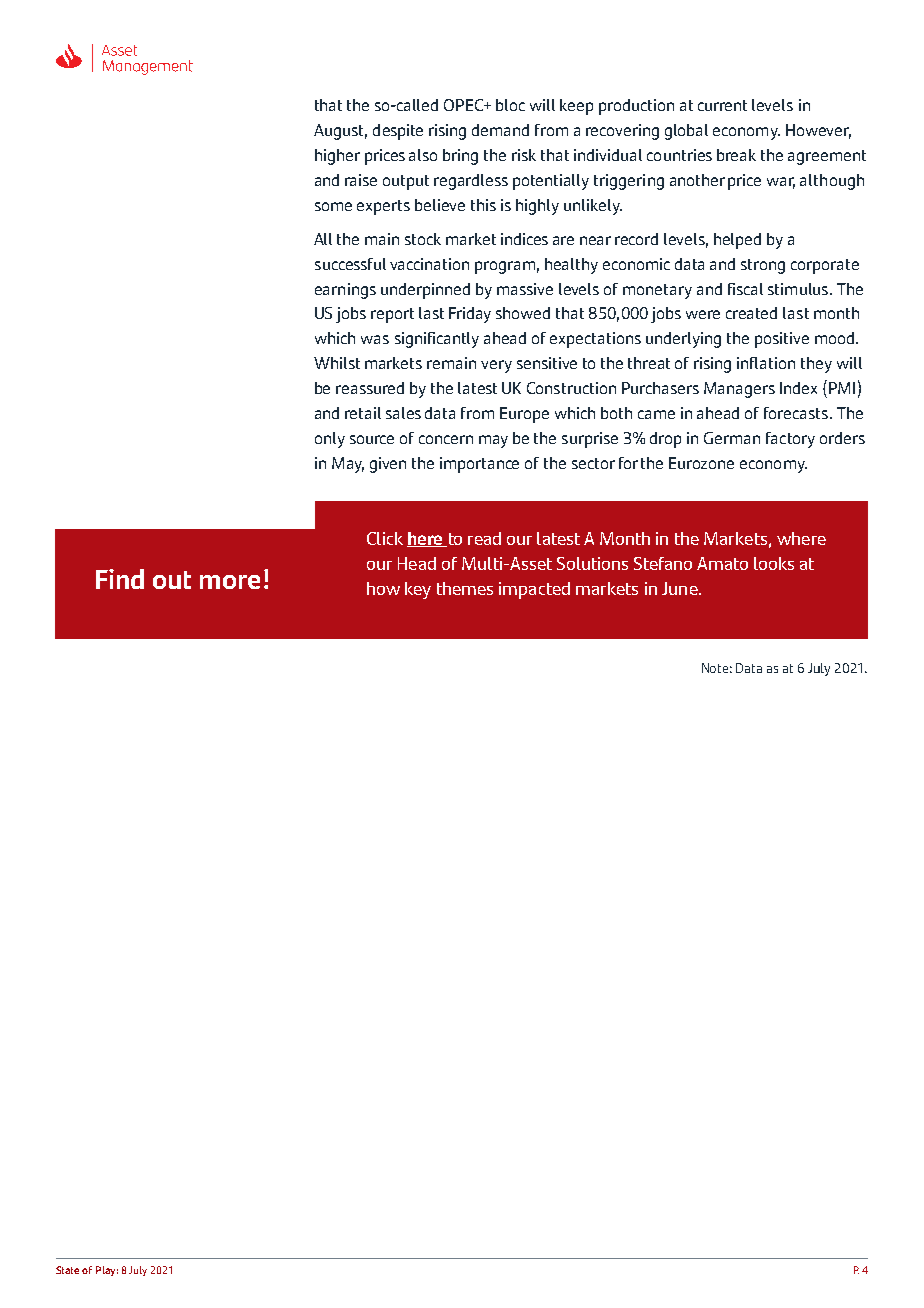 The width and height of the screenshot is (924, 1308). Describe the element at coordinates (717, 668) in the screenshot. I see `Note` at that location.
